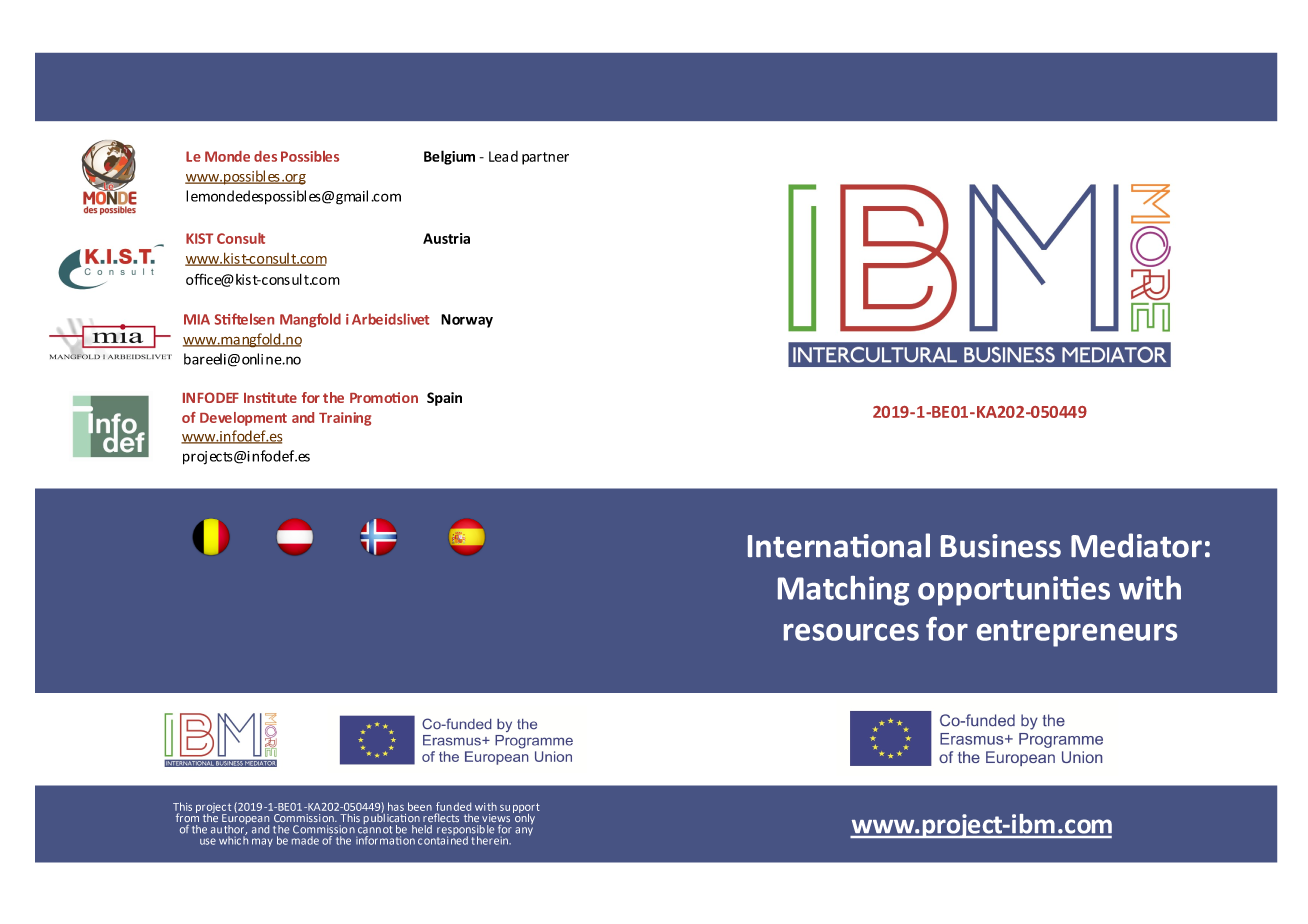 The image size is (1308, 924). I want to click on Belgium, so click(449, 157).
